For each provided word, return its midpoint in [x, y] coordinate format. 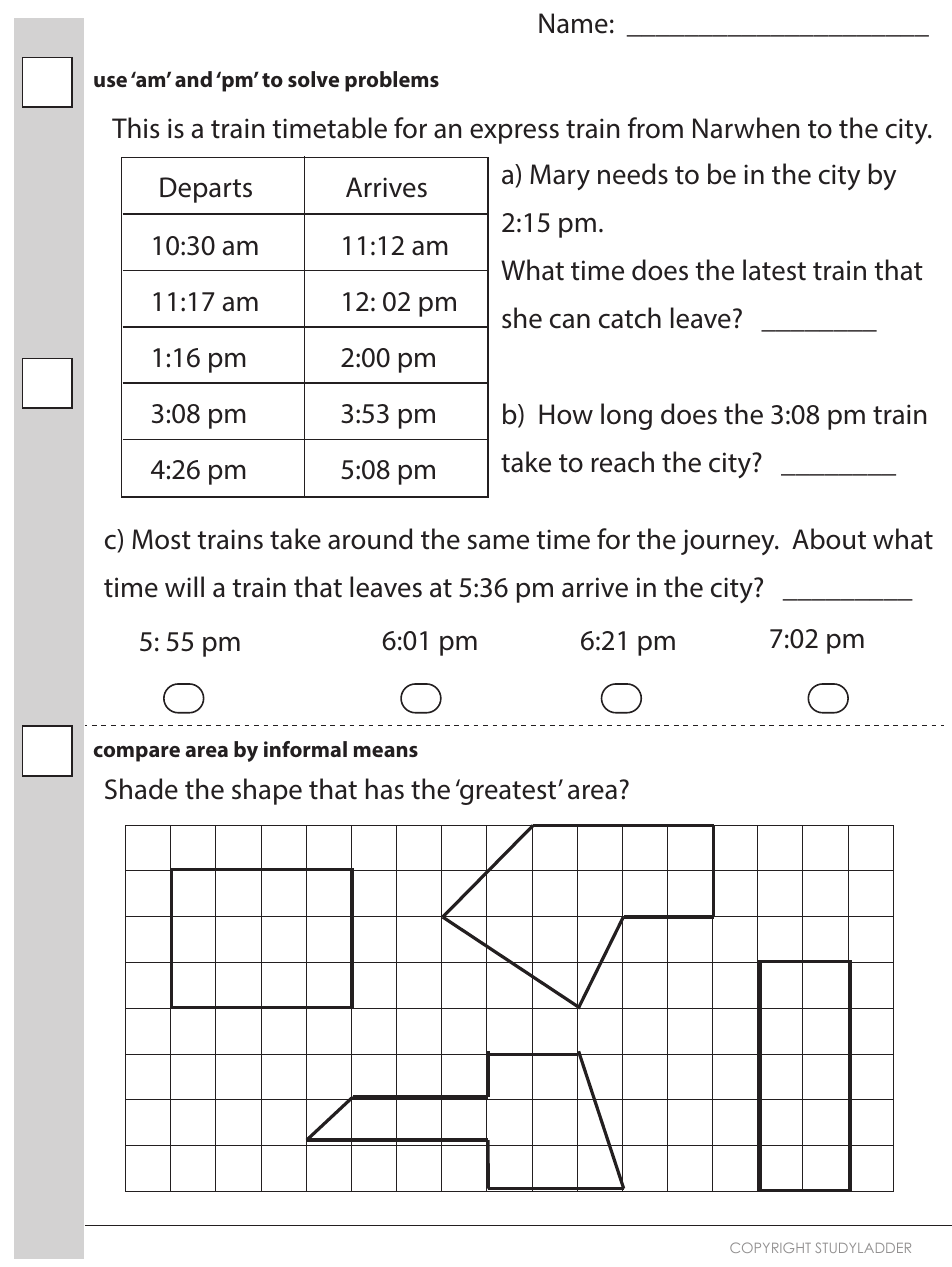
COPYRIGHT [770, 1247]
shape [267, 791]
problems [392, 81]
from [655, 128]
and [193, 79]
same [498, 542]
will [184, 586]
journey [729, 542]
